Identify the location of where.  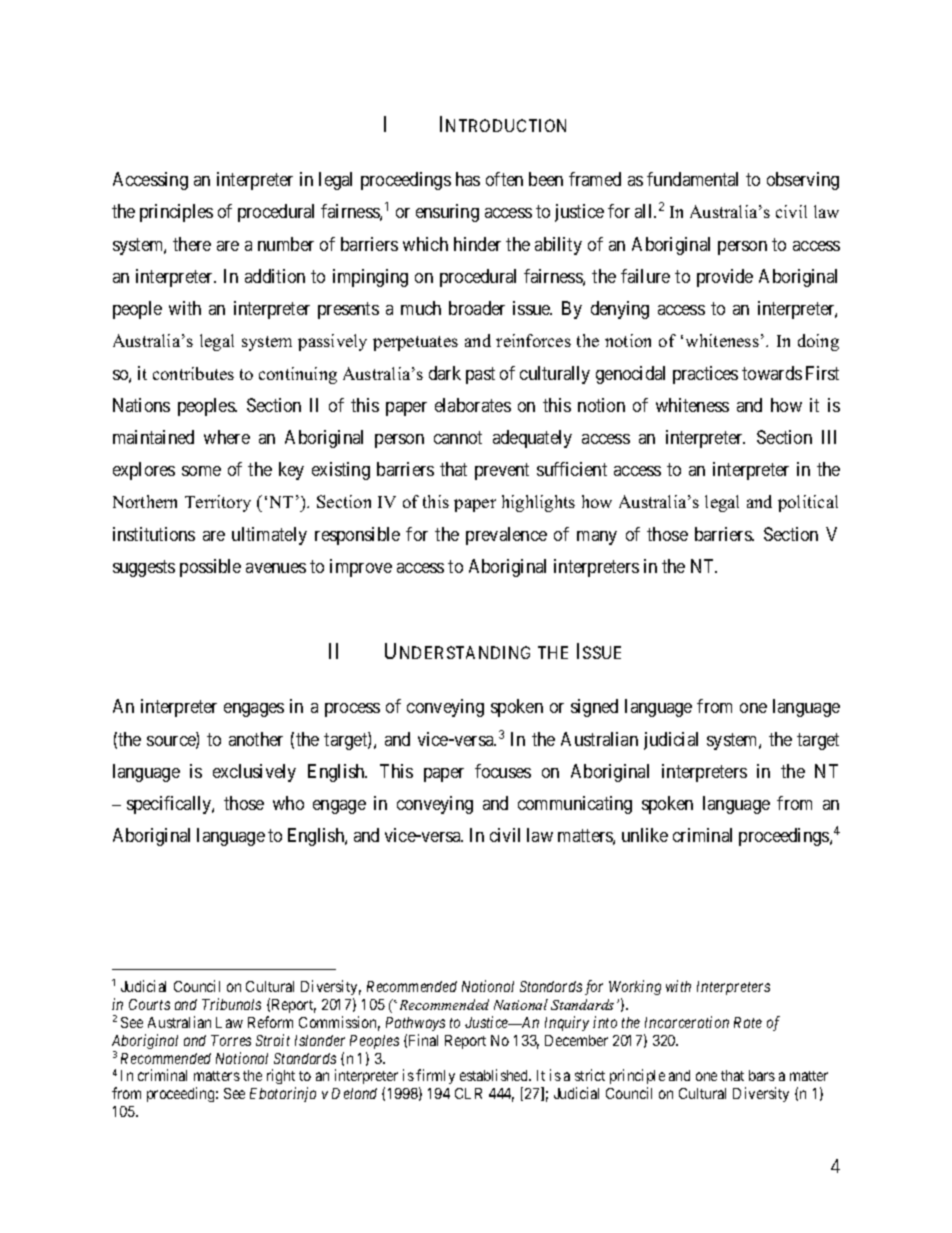
(227, 437).
